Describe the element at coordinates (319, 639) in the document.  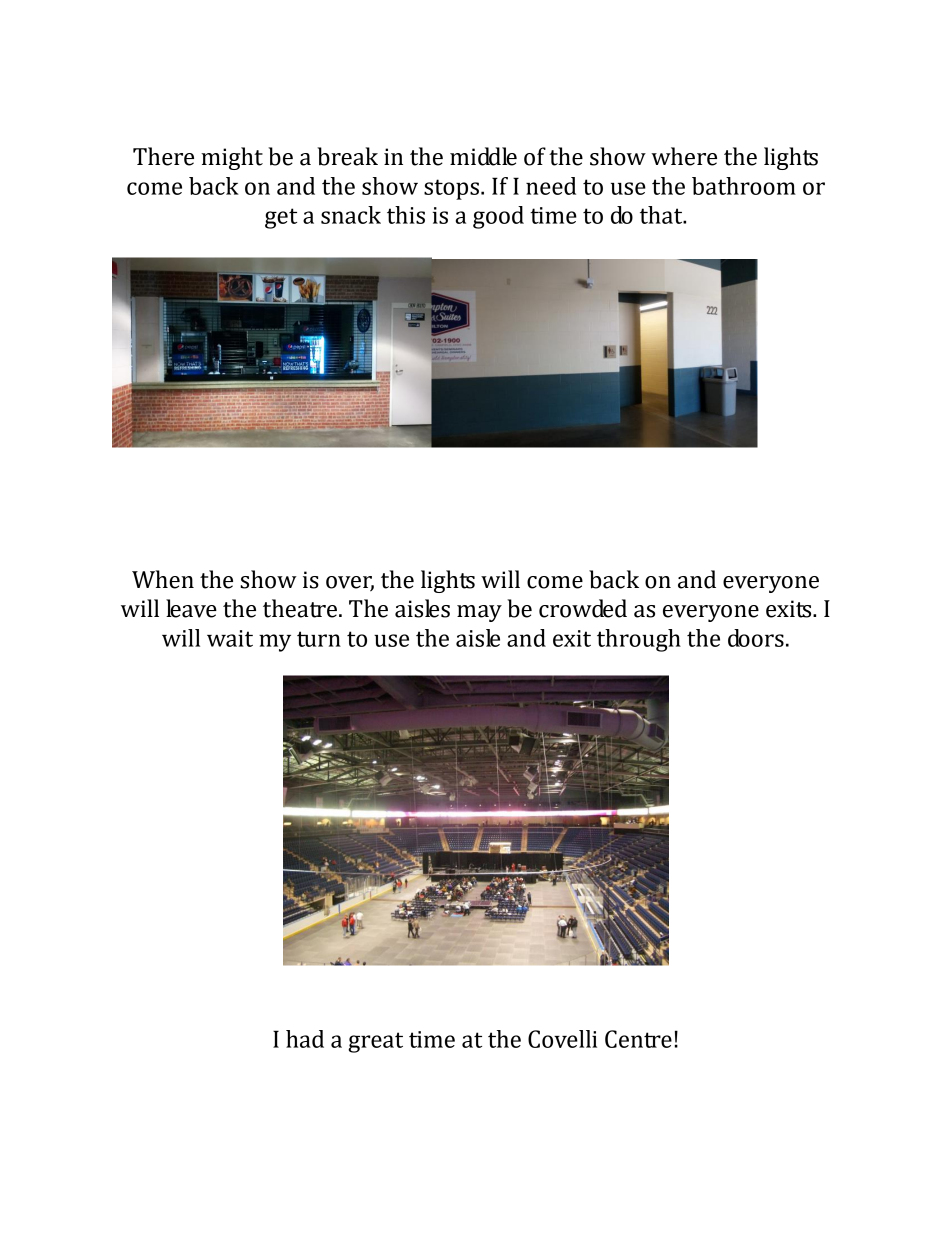
I see `turn` at that location.
